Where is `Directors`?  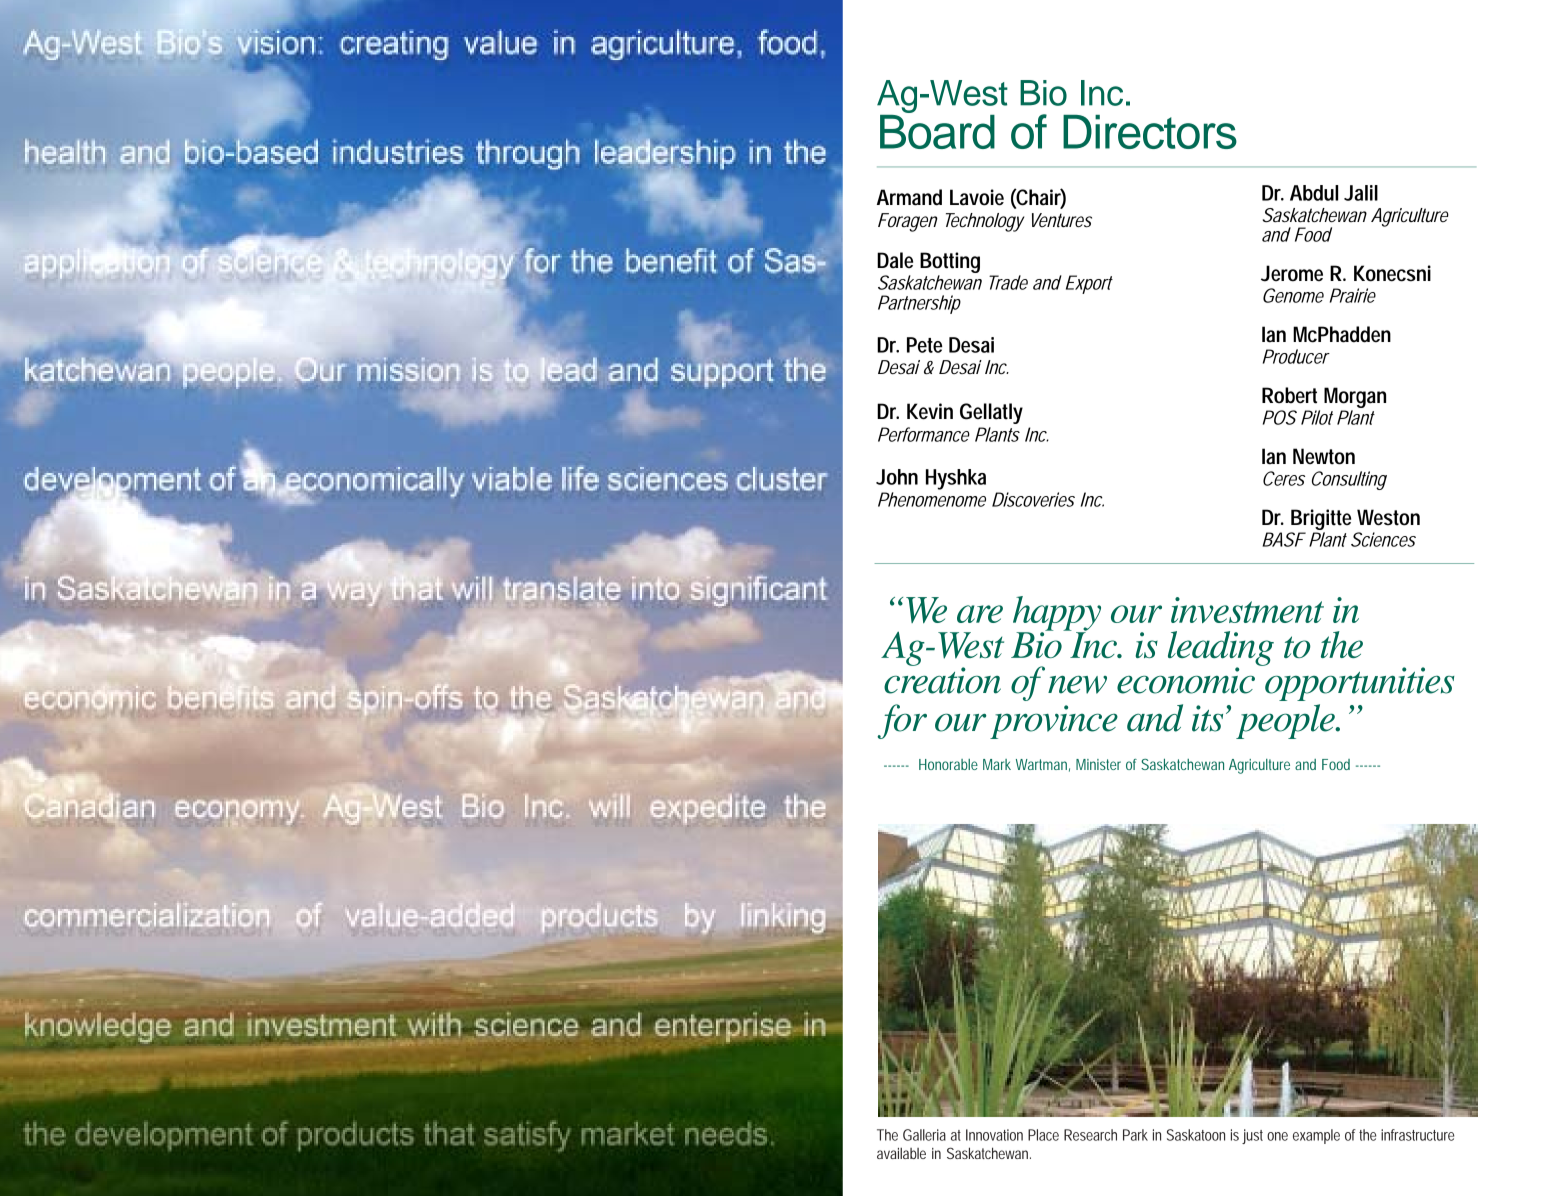 Directors is located at coordinates (1150, 132).
